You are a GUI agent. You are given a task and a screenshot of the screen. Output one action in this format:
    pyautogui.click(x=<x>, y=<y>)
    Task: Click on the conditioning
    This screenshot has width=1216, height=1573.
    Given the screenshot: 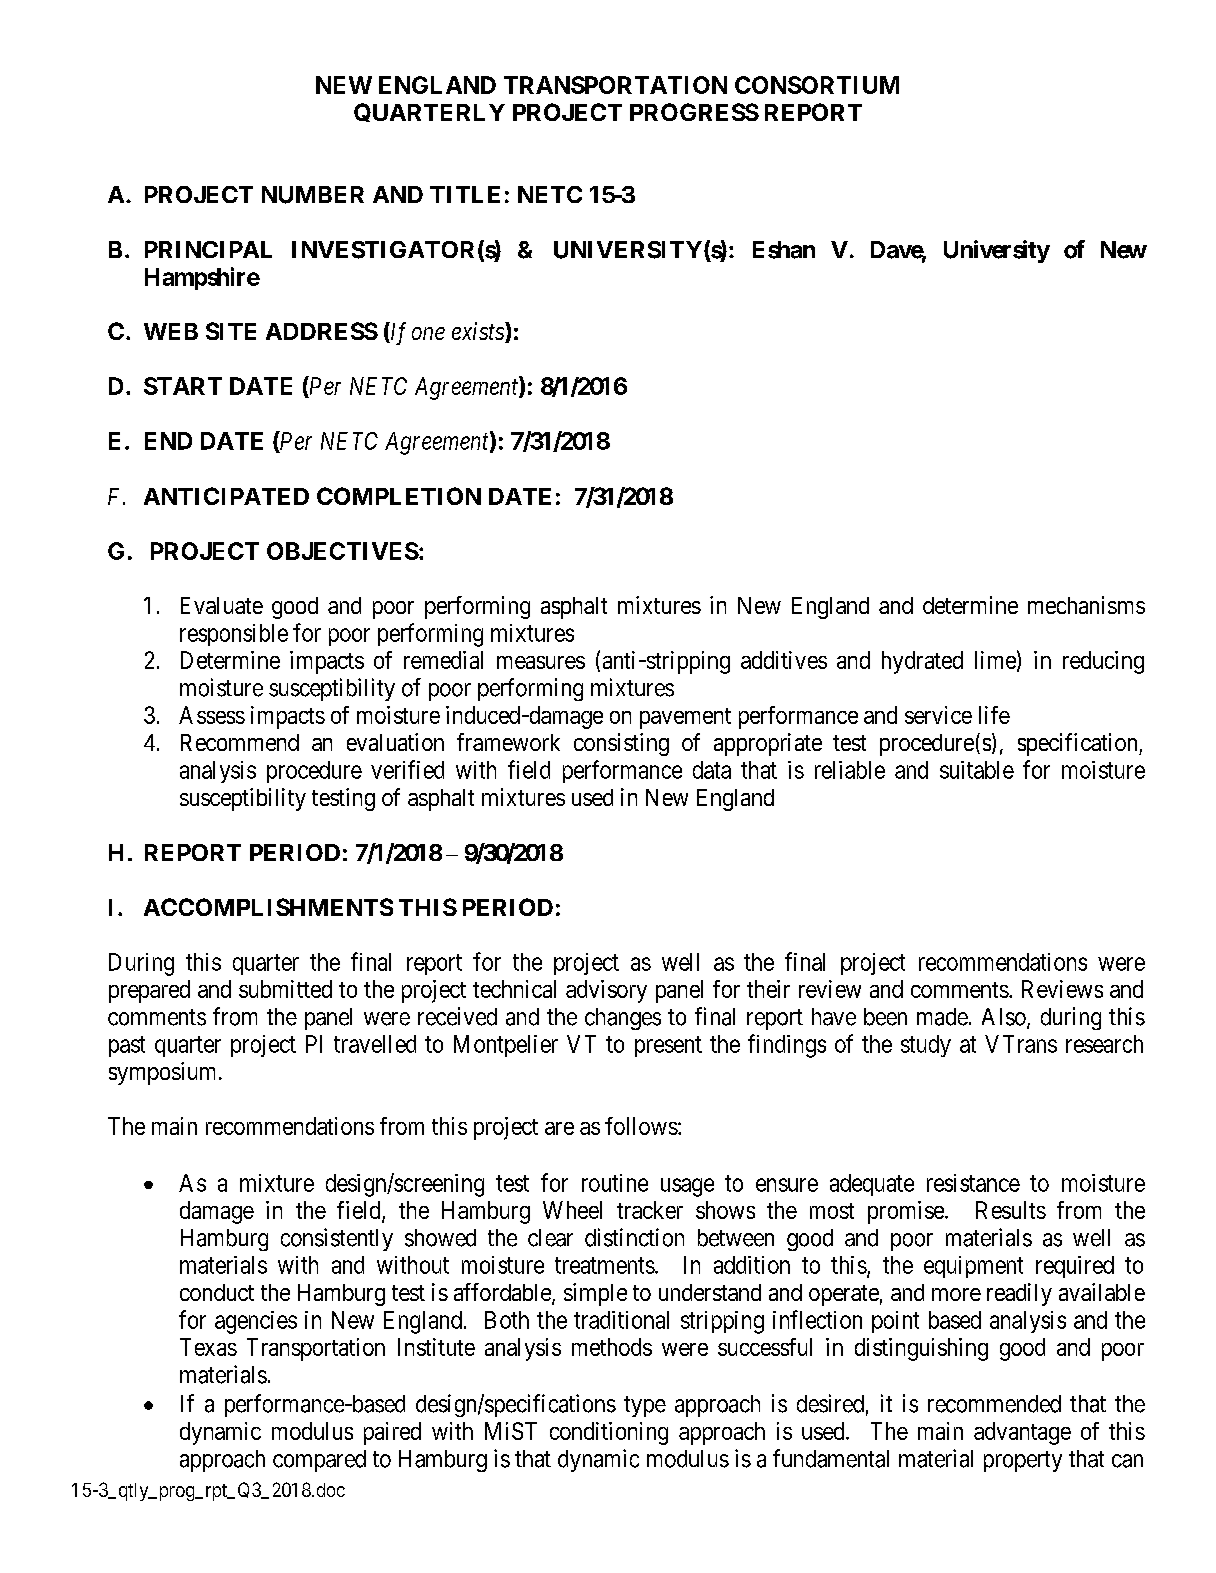 What is the action you would take?
    pyautogui.click(x=609, y=1433)
